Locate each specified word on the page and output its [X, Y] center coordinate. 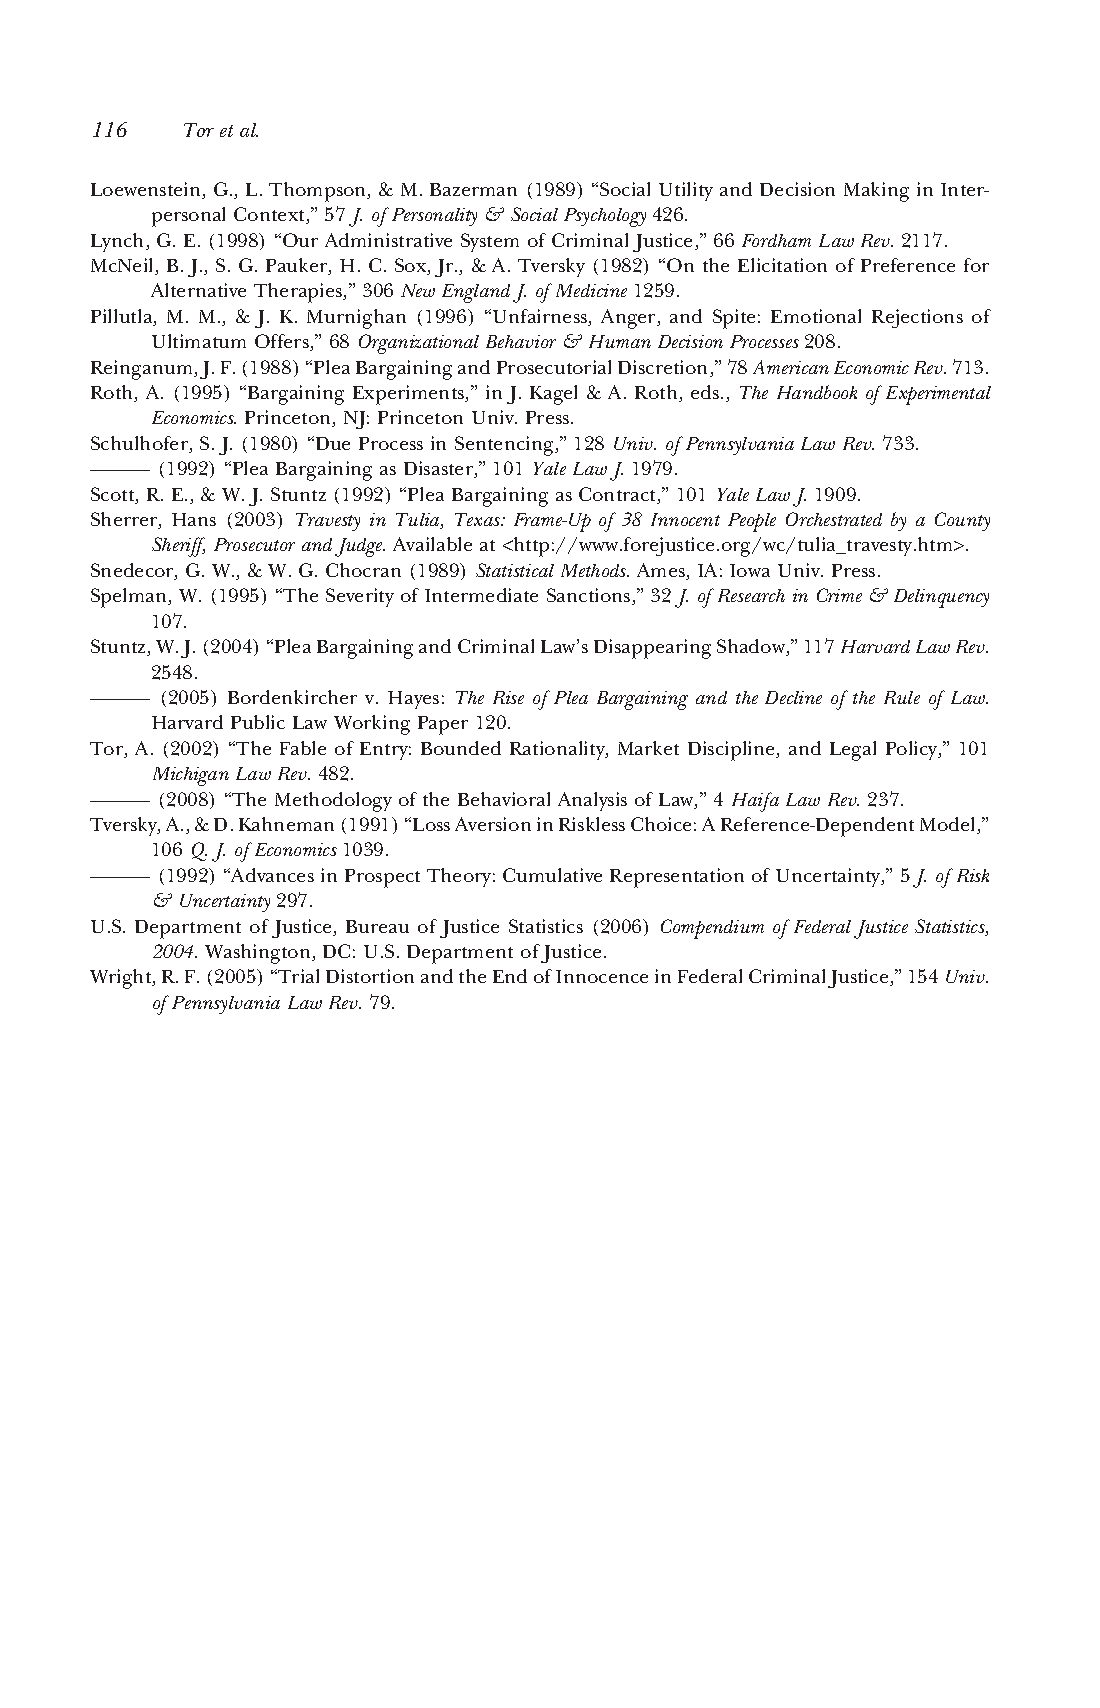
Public [258, 722]
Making [876, 192]
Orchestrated [834, 519]
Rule [902, 697]
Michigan [191, 776]
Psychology [605, 217]
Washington [259, 954]
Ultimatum [199, 341]
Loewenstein [147, 190]
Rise [508, 697]
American [791, 367]
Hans [194, 519]
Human [620, 341]
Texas [479, 519]
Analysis [592, 801]
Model [949, 825]
